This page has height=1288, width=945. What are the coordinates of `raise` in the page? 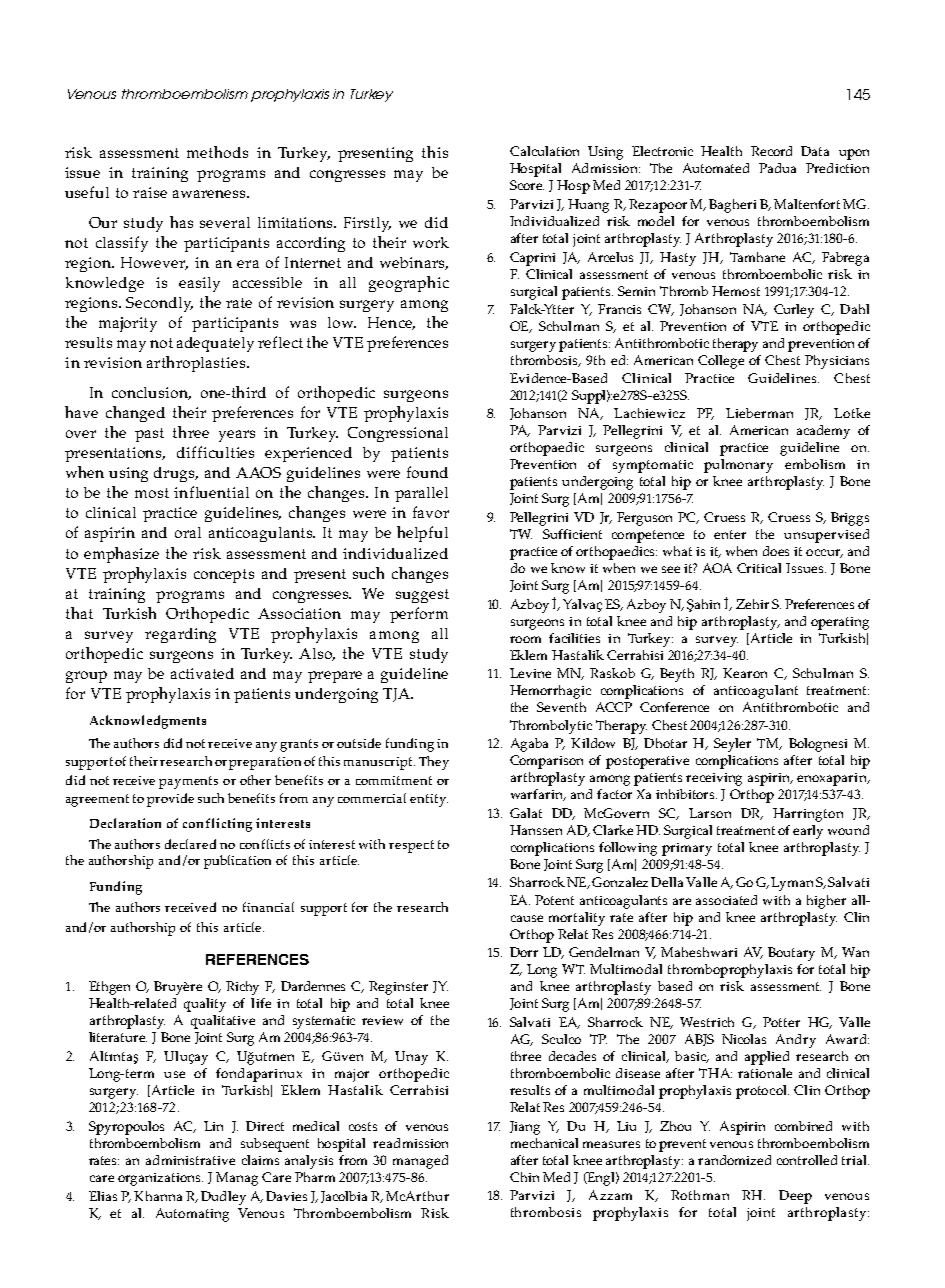 It's located at (150, 192).
